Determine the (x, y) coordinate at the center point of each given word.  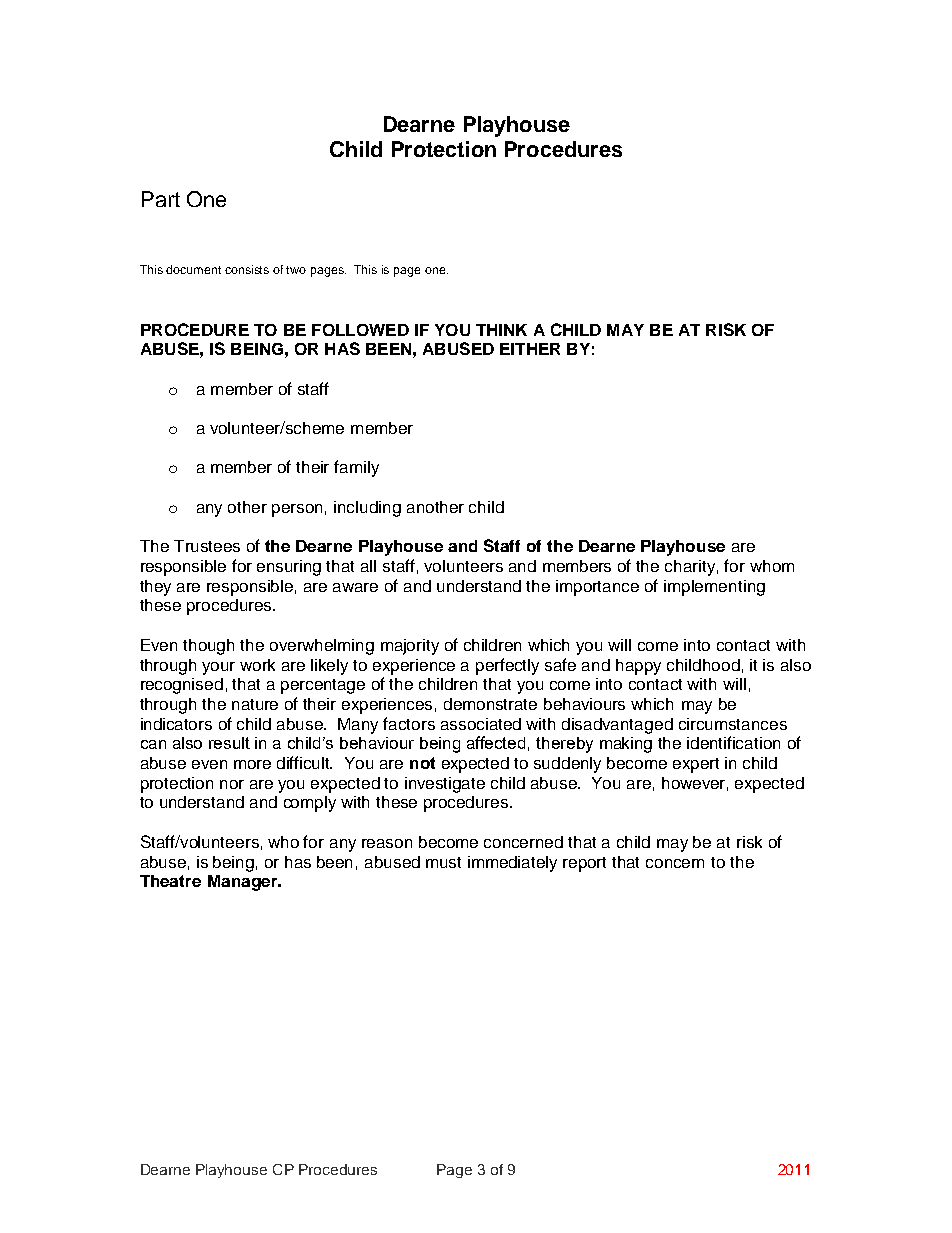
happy (638, 667)
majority (410, 647)
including (367, 509)
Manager (243, 883)
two (296, 270)
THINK (501, 330)
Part (161, 199)
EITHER (530, 349)
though (208, 647)
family (356, 468)
